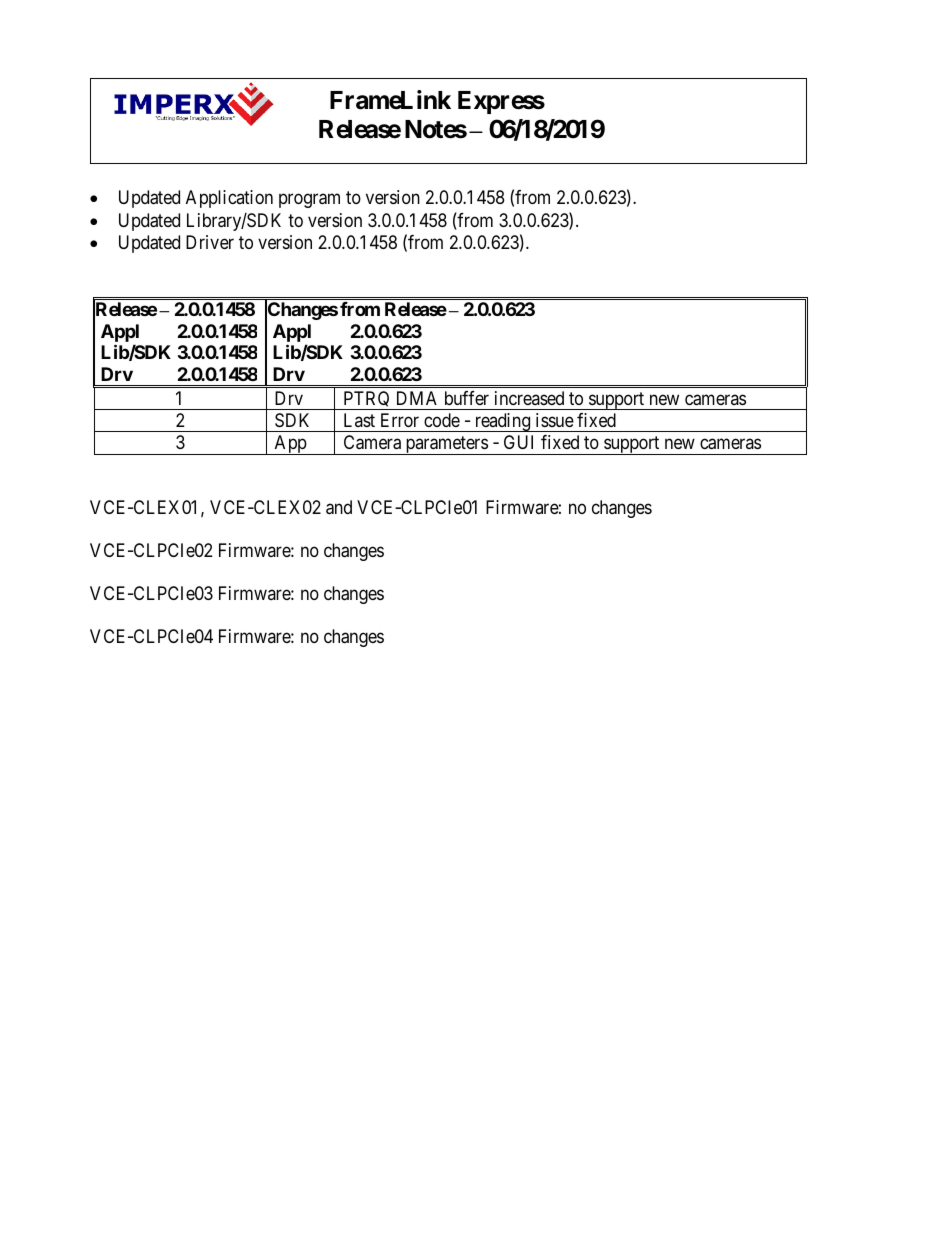  I want to click on program, so click(309, 200).
